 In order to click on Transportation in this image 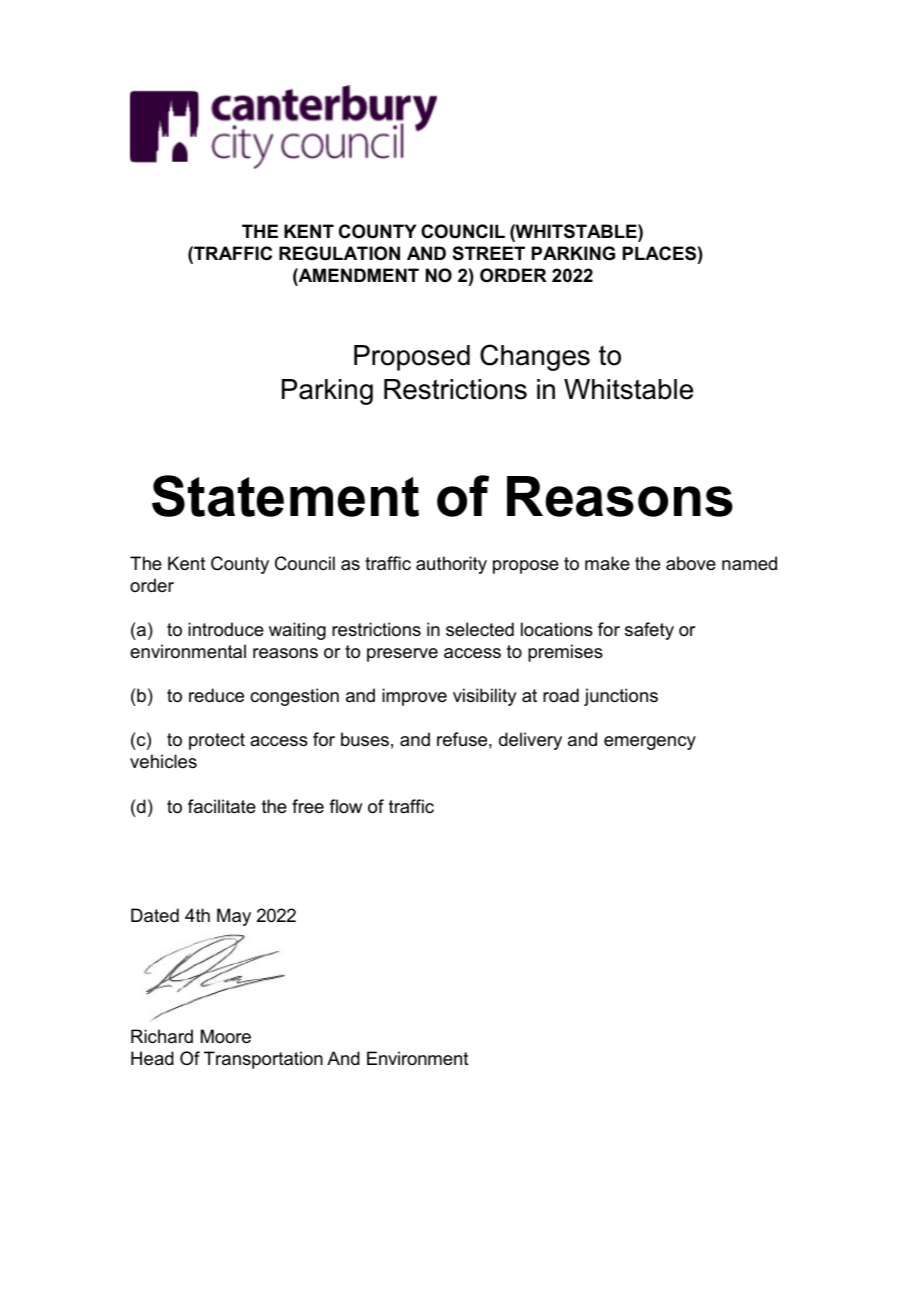, I will do `click(263, 1060)`.
